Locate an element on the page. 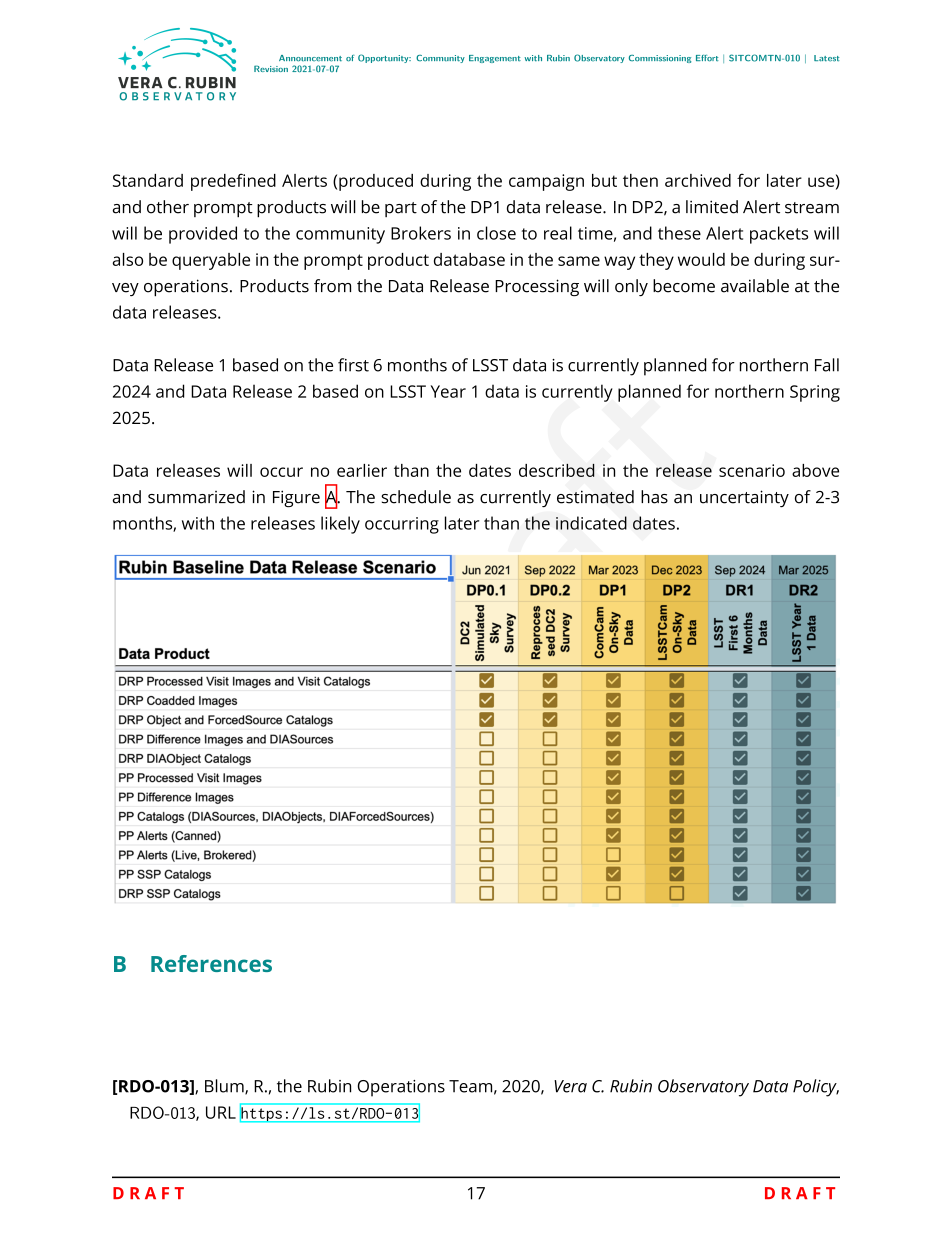 The image size is (952, 1233). Year is located at coordinates (448, 391).
